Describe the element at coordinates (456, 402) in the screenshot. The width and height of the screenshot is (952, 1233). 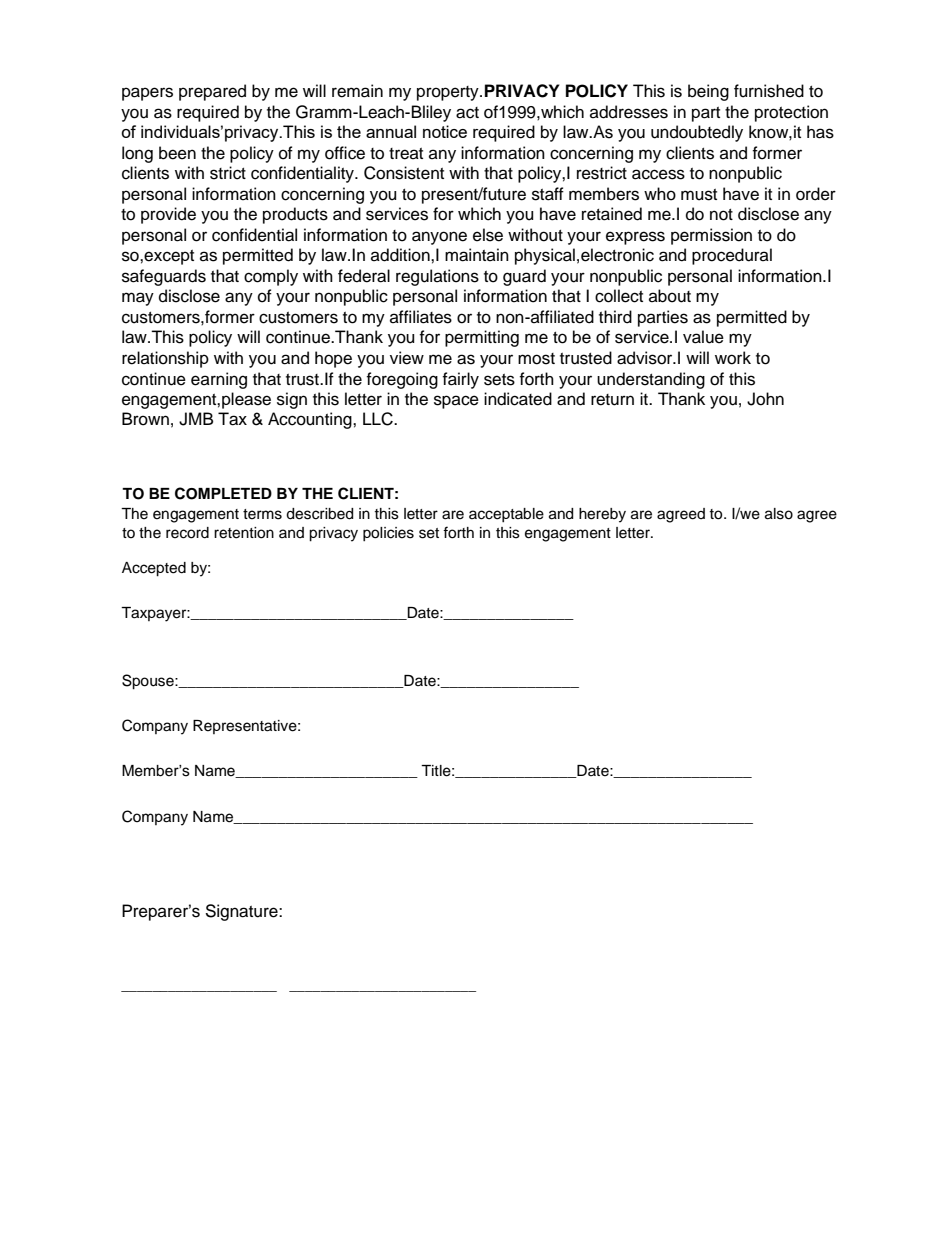
I see `space` at that location.
